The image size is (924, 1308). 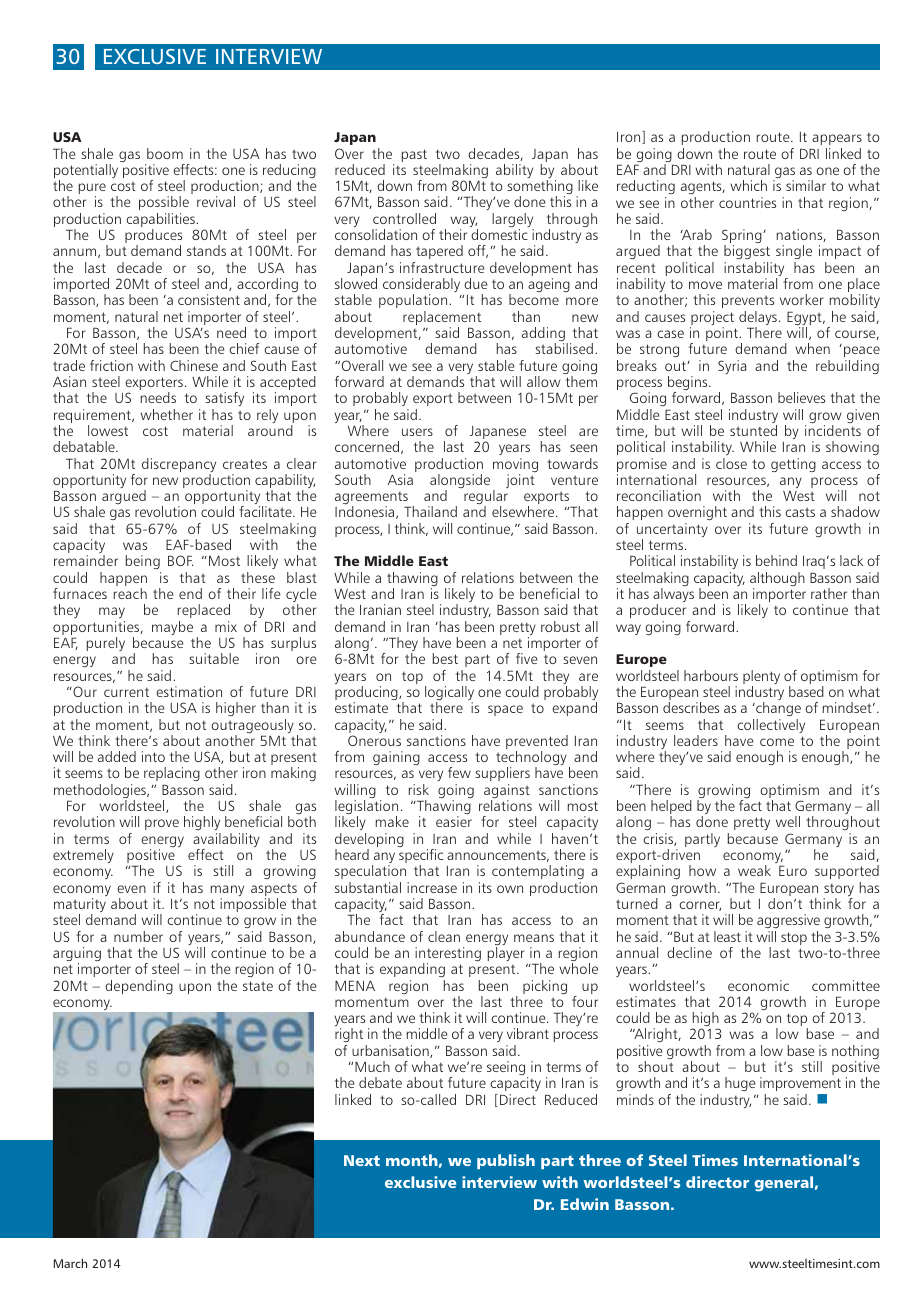 What do you see at coordinates (165, 153) in the page?
I see `boom` at bounding box center [165, 153].
